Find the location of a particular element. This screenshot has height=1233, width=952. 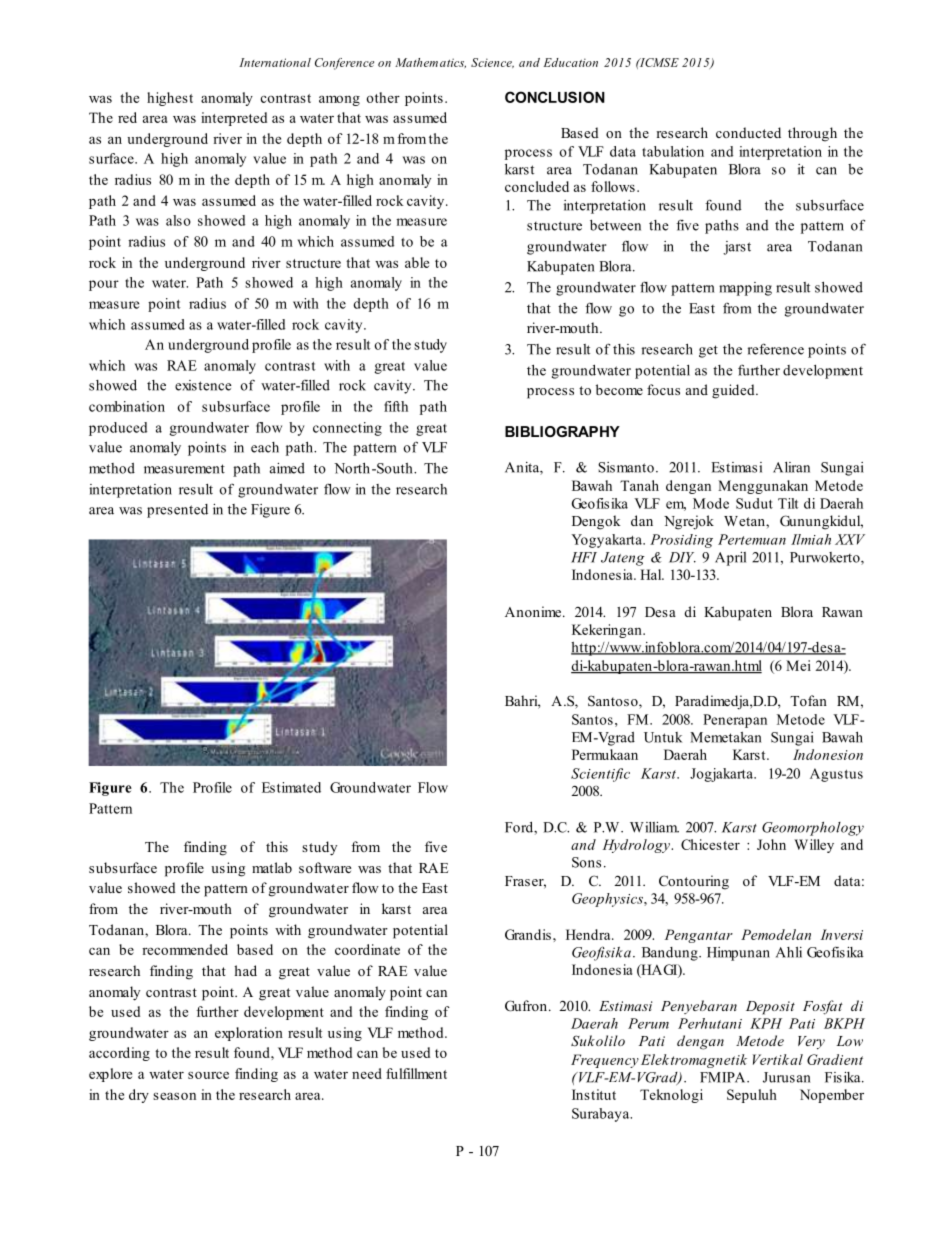

Very is located at coordinates (811, 1043).
